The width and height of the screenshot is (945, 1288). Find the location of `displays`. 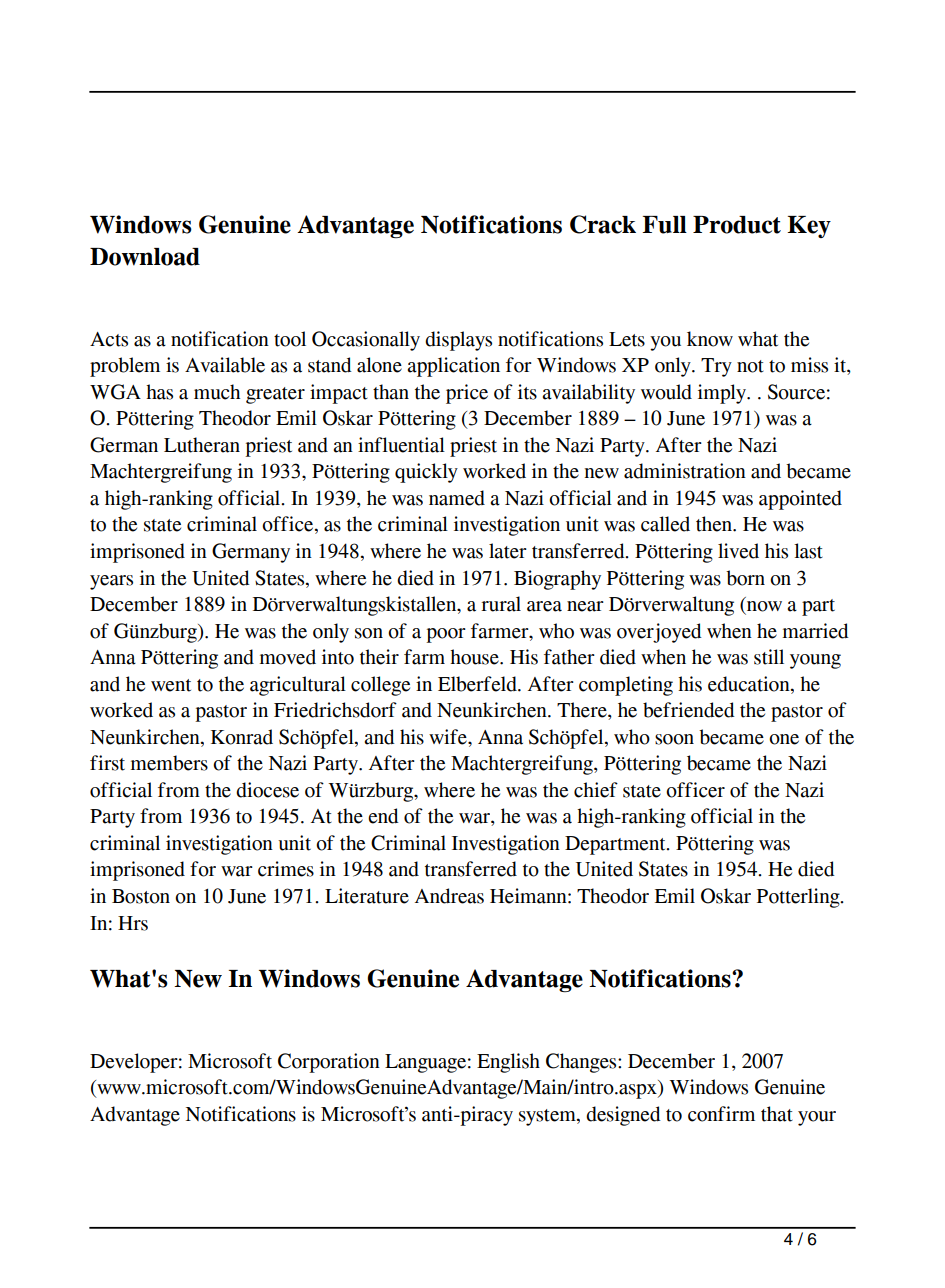

displays is located at coordinates (458, 341).
